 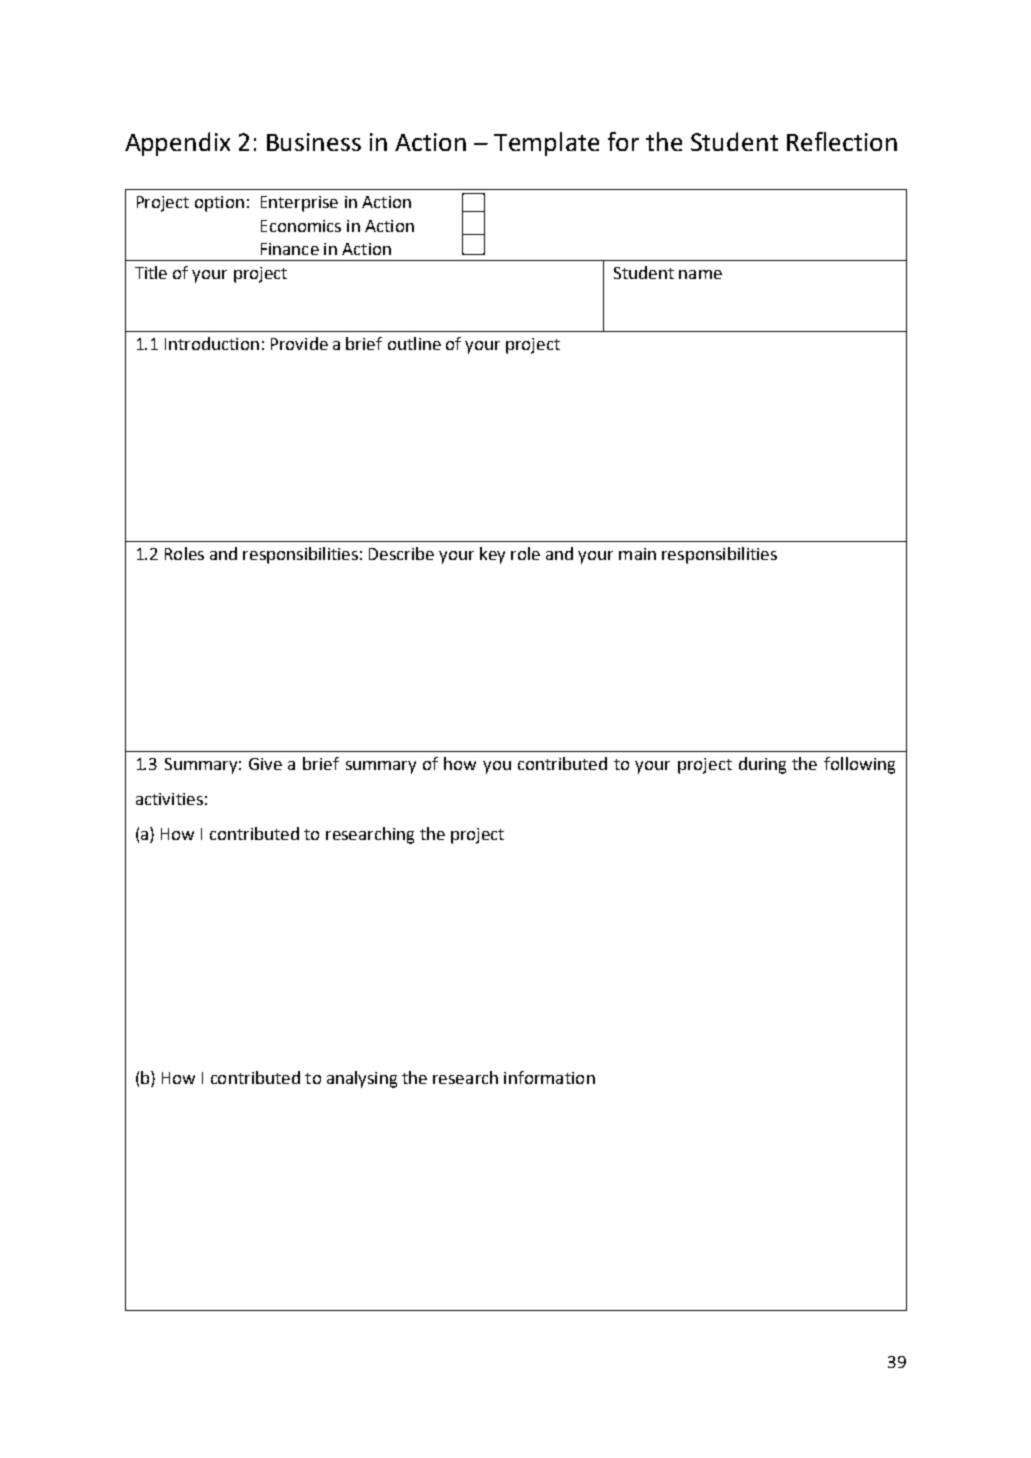 I want to click on during, so click(x=762, y=765).
